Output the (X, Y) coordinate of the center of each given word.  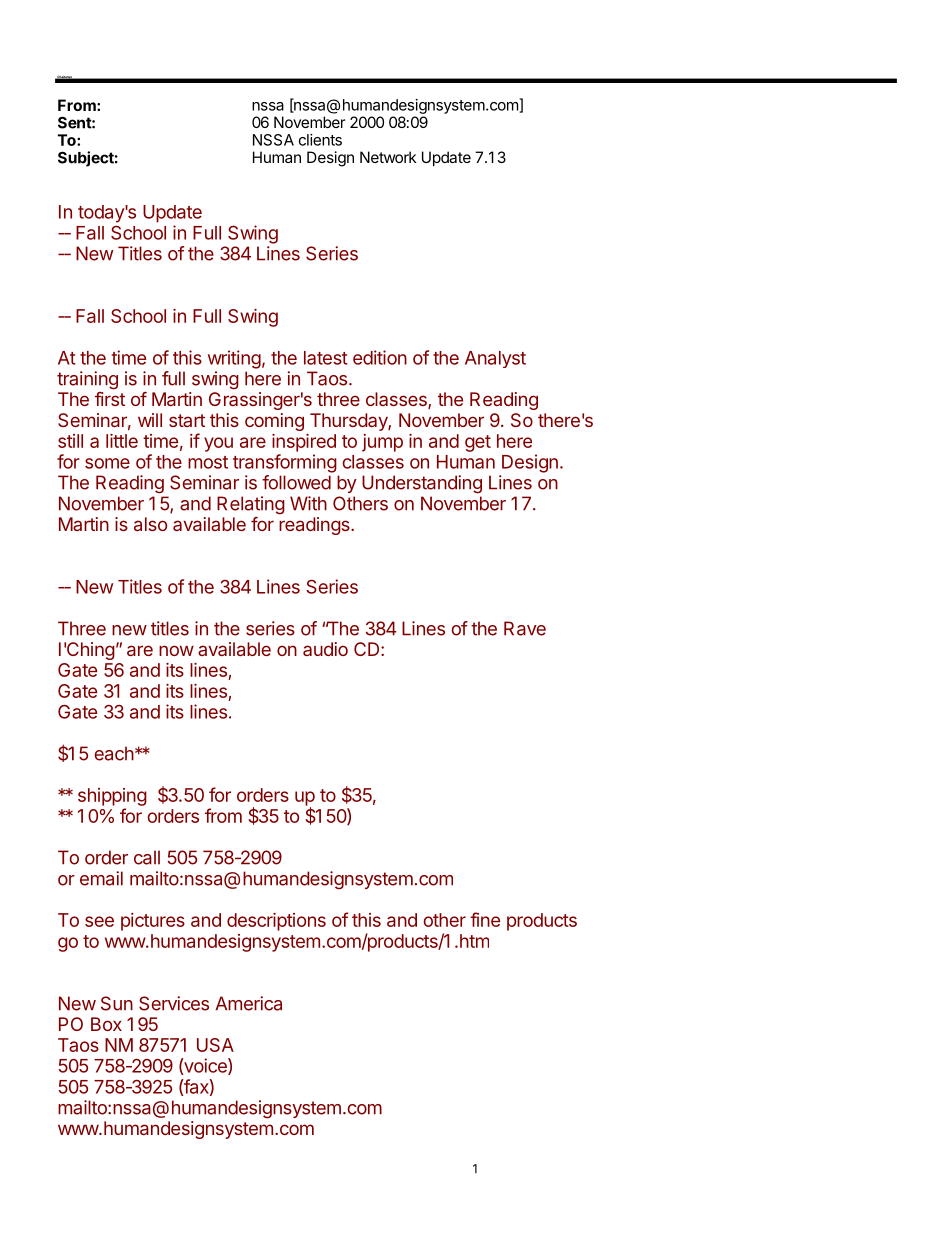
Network (388, 157)
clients (320, 140)
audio (325, 649)
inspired (304, 443)
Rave (525, 628)
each (114, 753)
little (122, 441)
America (248, 1003)
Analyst (495, 359)
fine (485, 919)
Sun (117, 1003)
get (478, 443)
